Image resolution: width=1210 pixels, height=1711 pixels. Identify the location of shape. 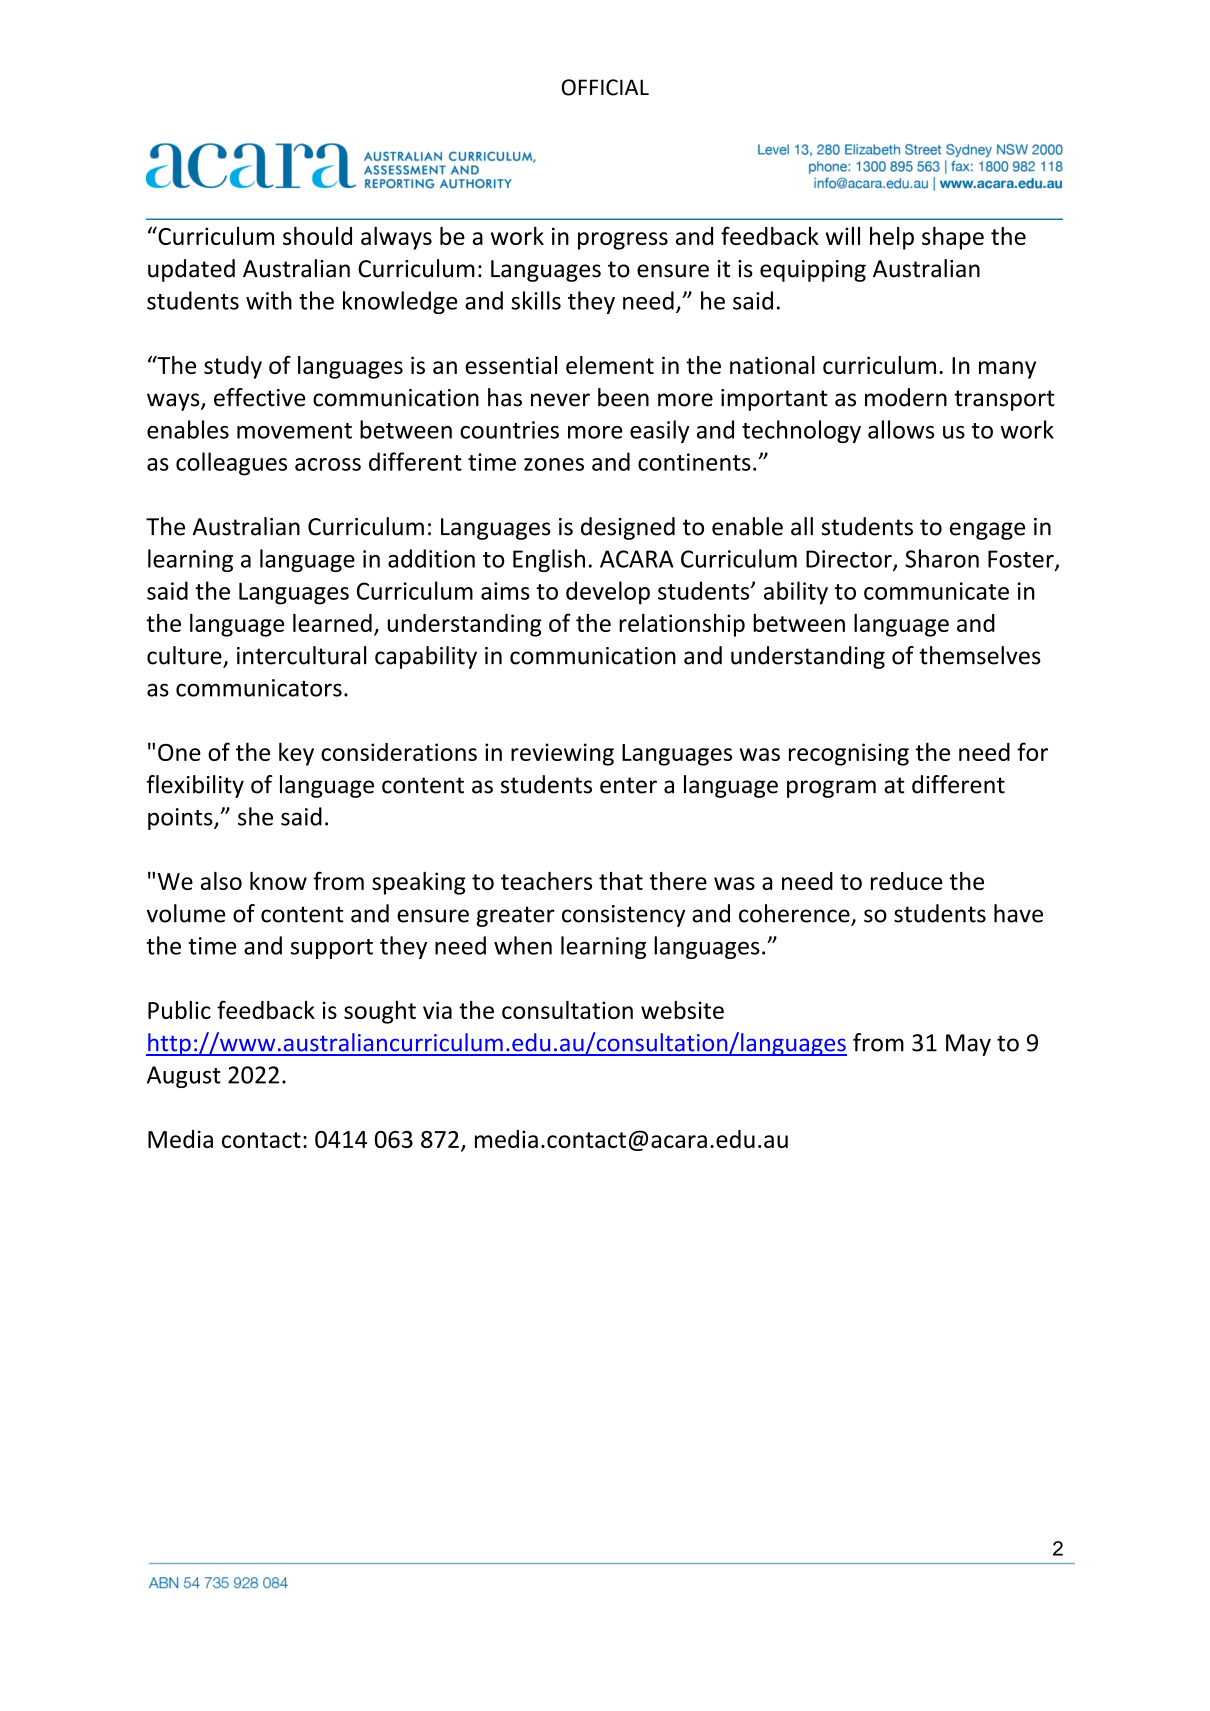
(953, 238).
